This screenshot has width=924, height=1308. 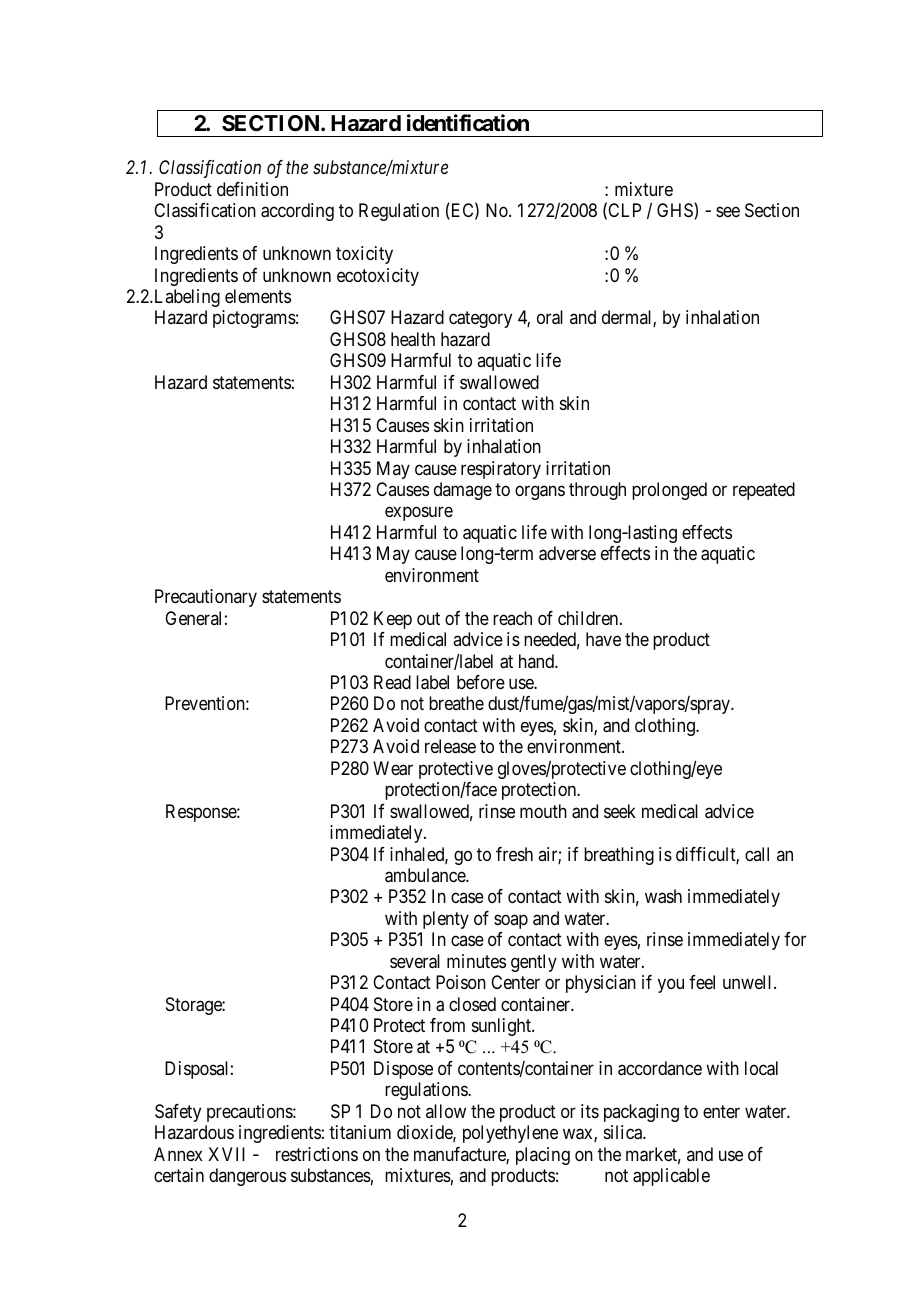 What do you see at coordinates (550, 317) in the screenshot?
I see `oral` at bounding box center [550, 317].
